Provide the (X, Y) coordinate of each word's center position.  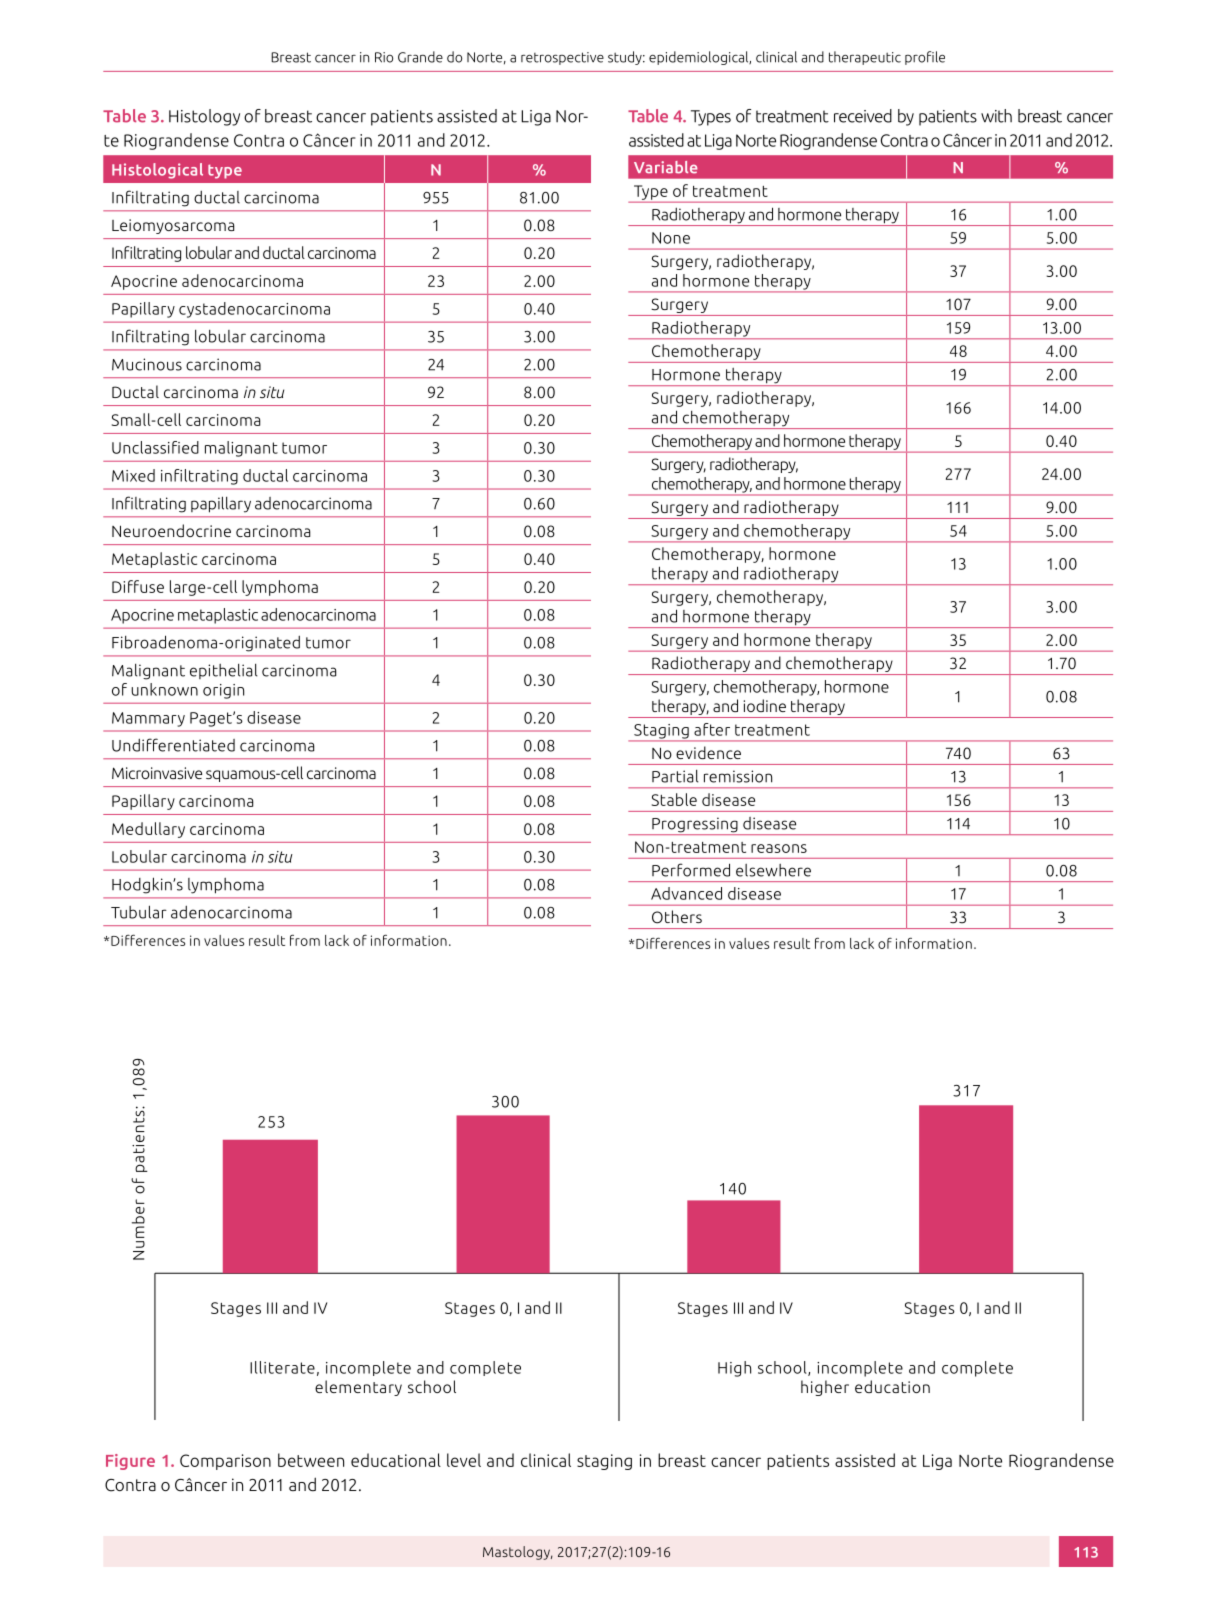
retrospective (562, 58)
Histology (204, 117)
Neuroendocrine (171, 530)
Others (677, 917)
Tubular (139, 912)
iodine (765, 705)
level (464, 1460)
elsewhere (773, 870)
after (712, 729)
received (863, 116)
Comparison (225, 1462)
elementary (358, 1388)
